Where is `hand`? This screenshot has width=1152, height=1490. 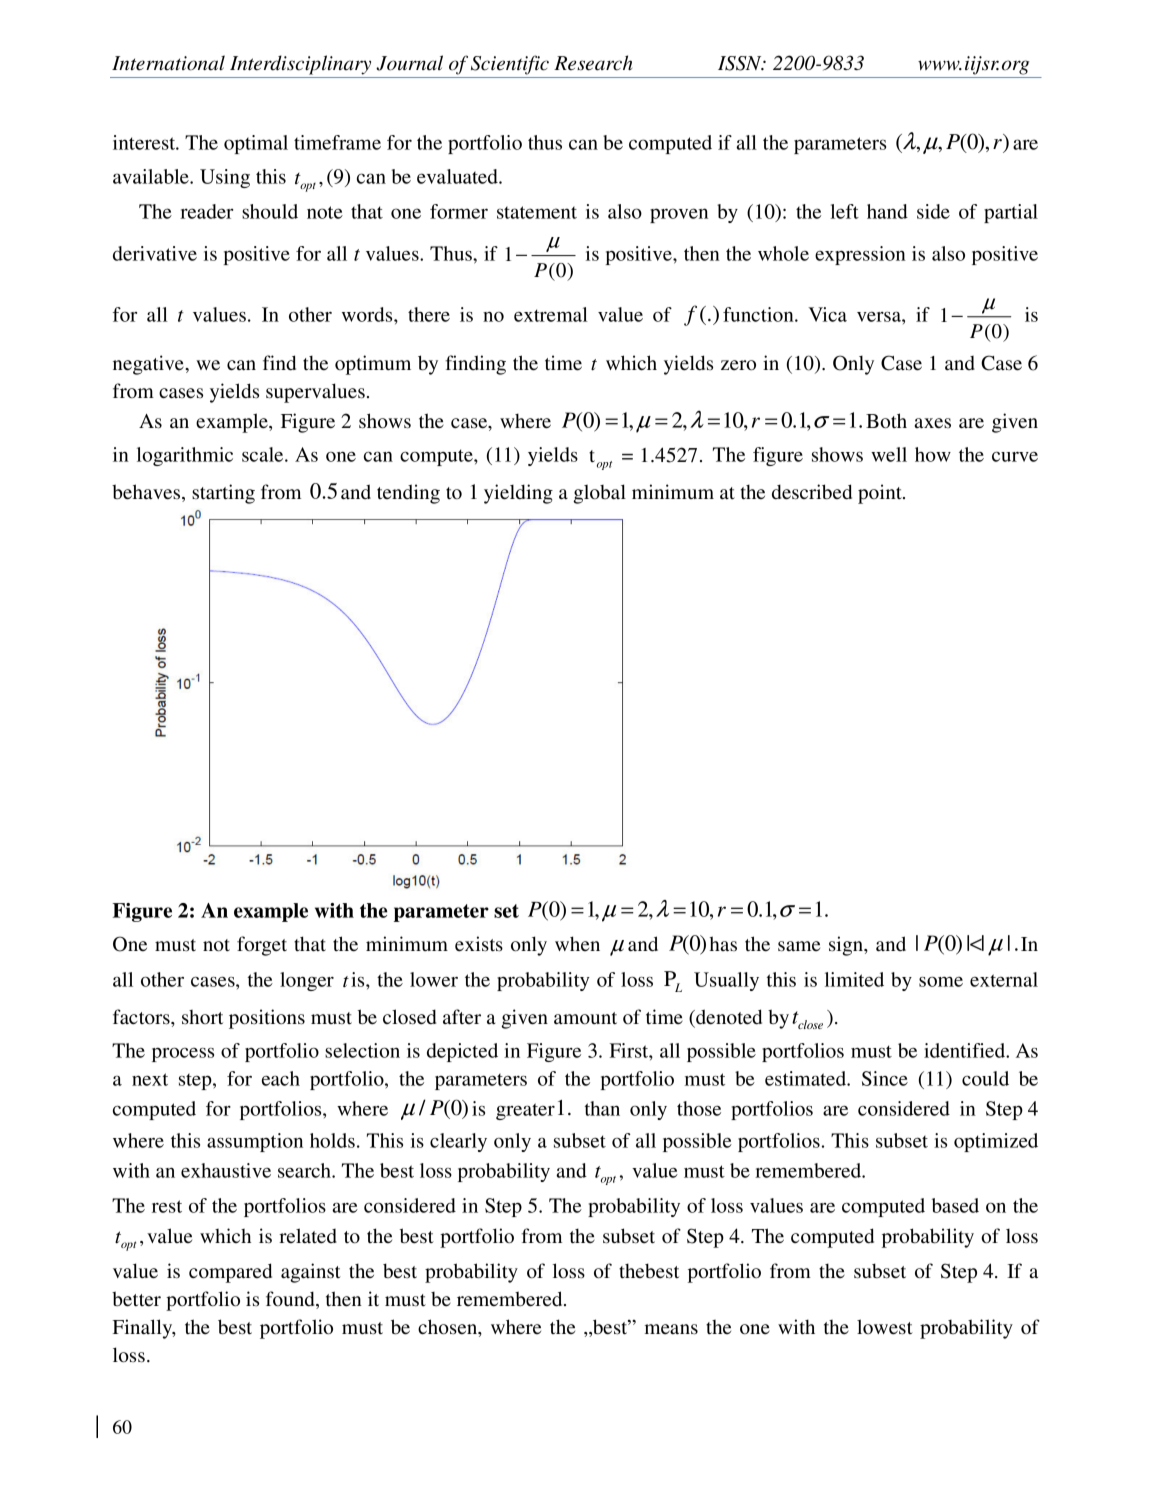 hand is located at coordinates (887, 211).
